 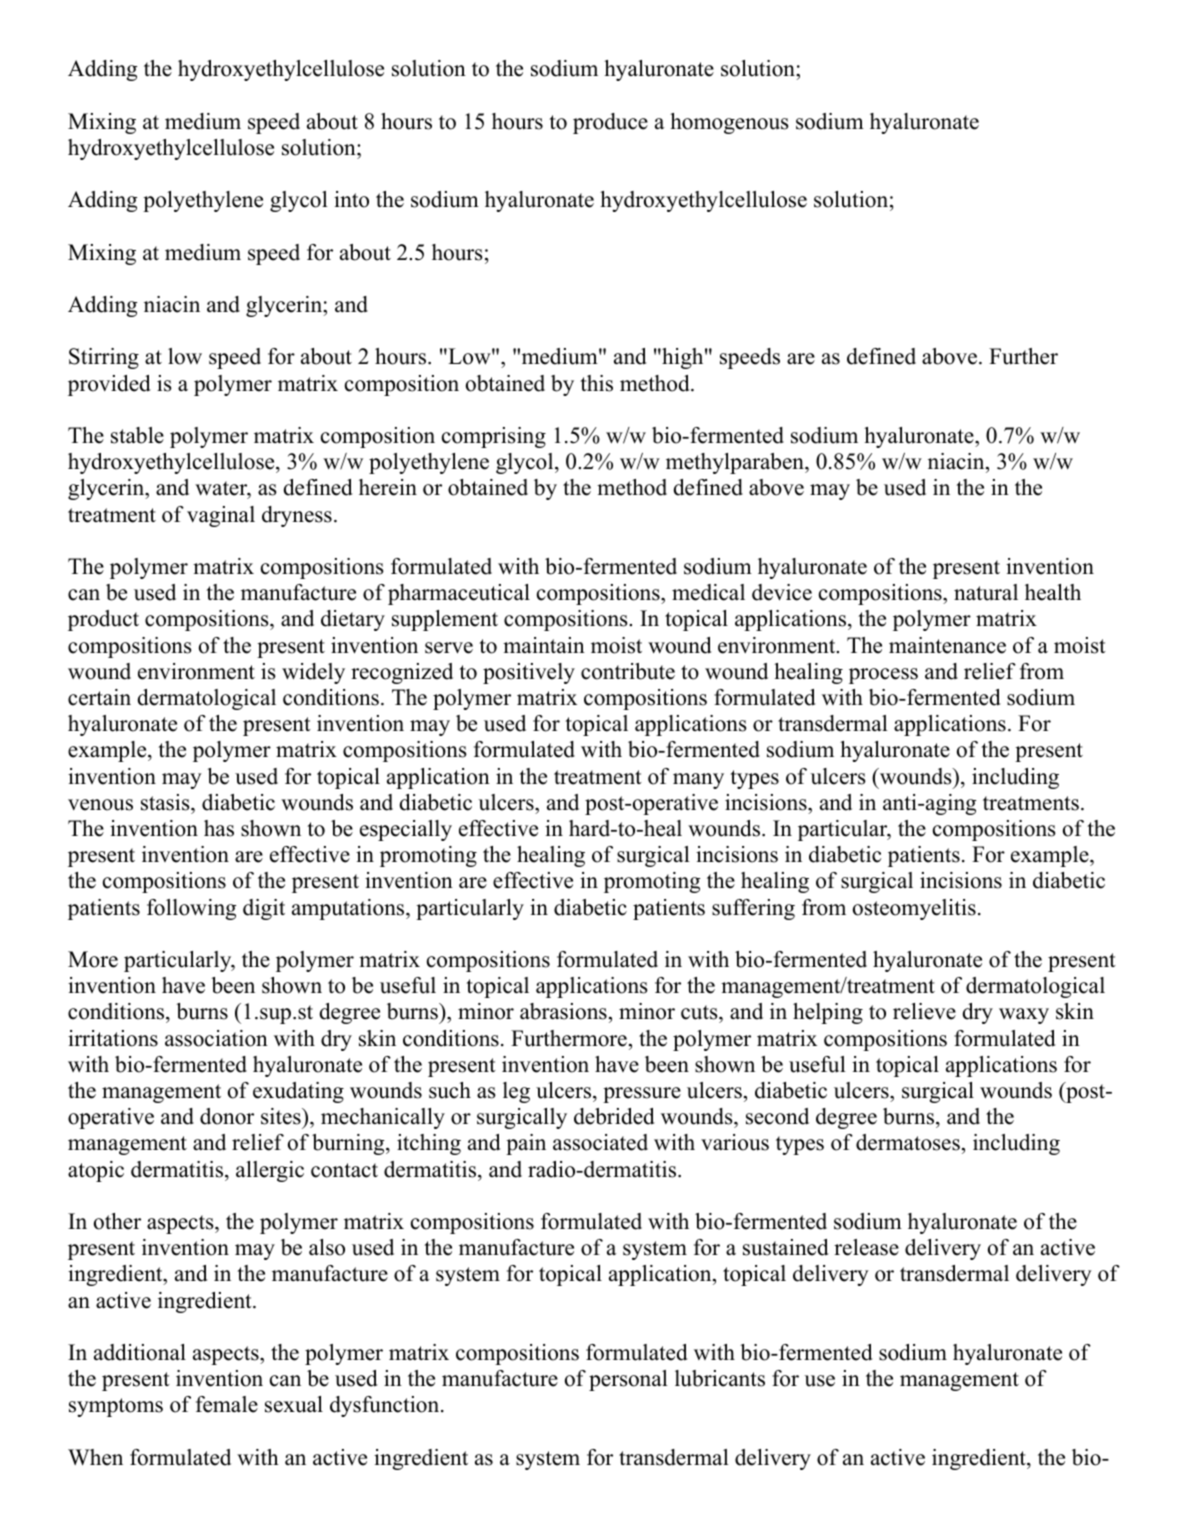 What do you see at coordinates (628, 1380) in the screenshot?
I see `personal` at bounding box center [628, 1380].
